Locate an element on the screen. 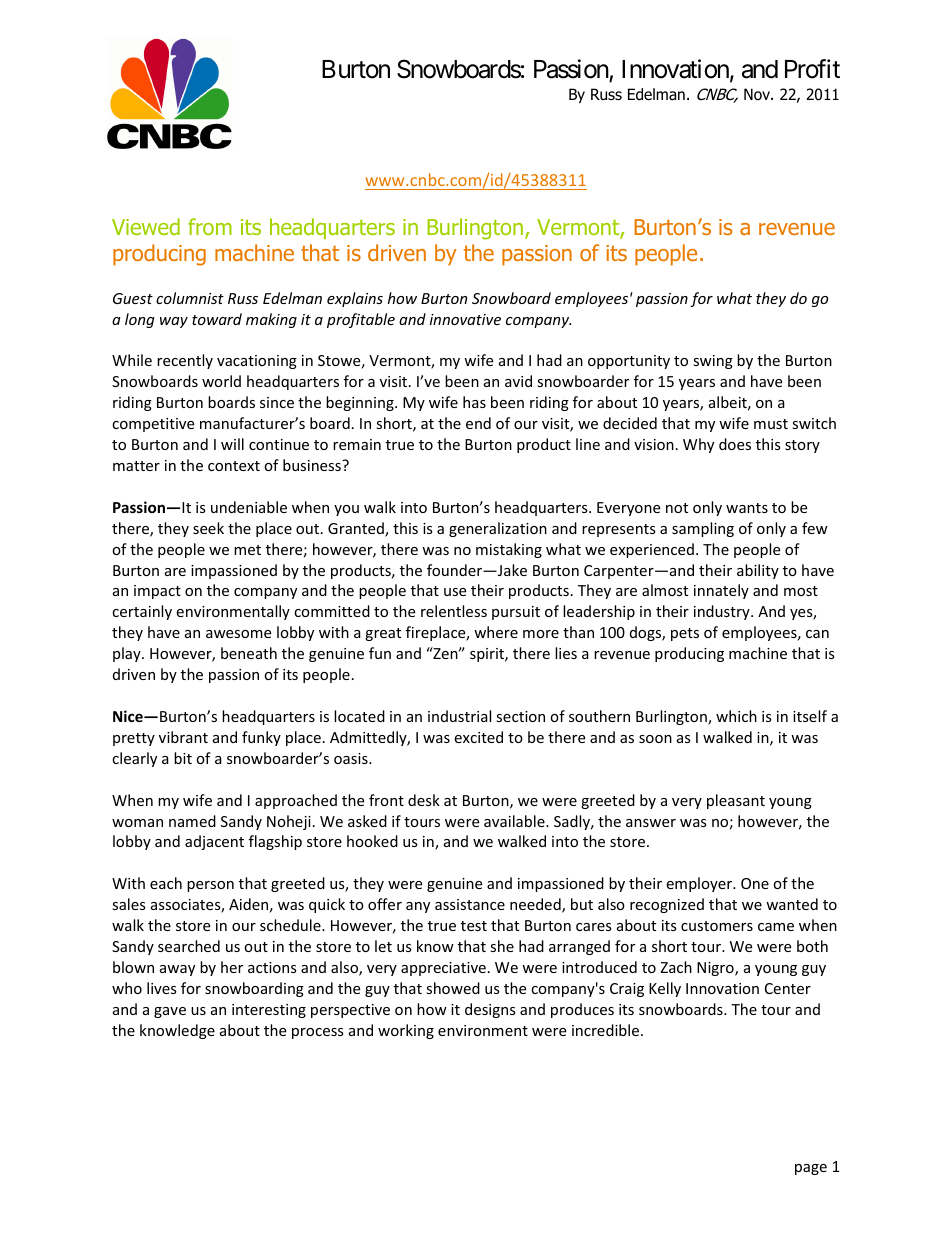 The image size is (952, 1233). ability is located at coordinates (758, 571).
